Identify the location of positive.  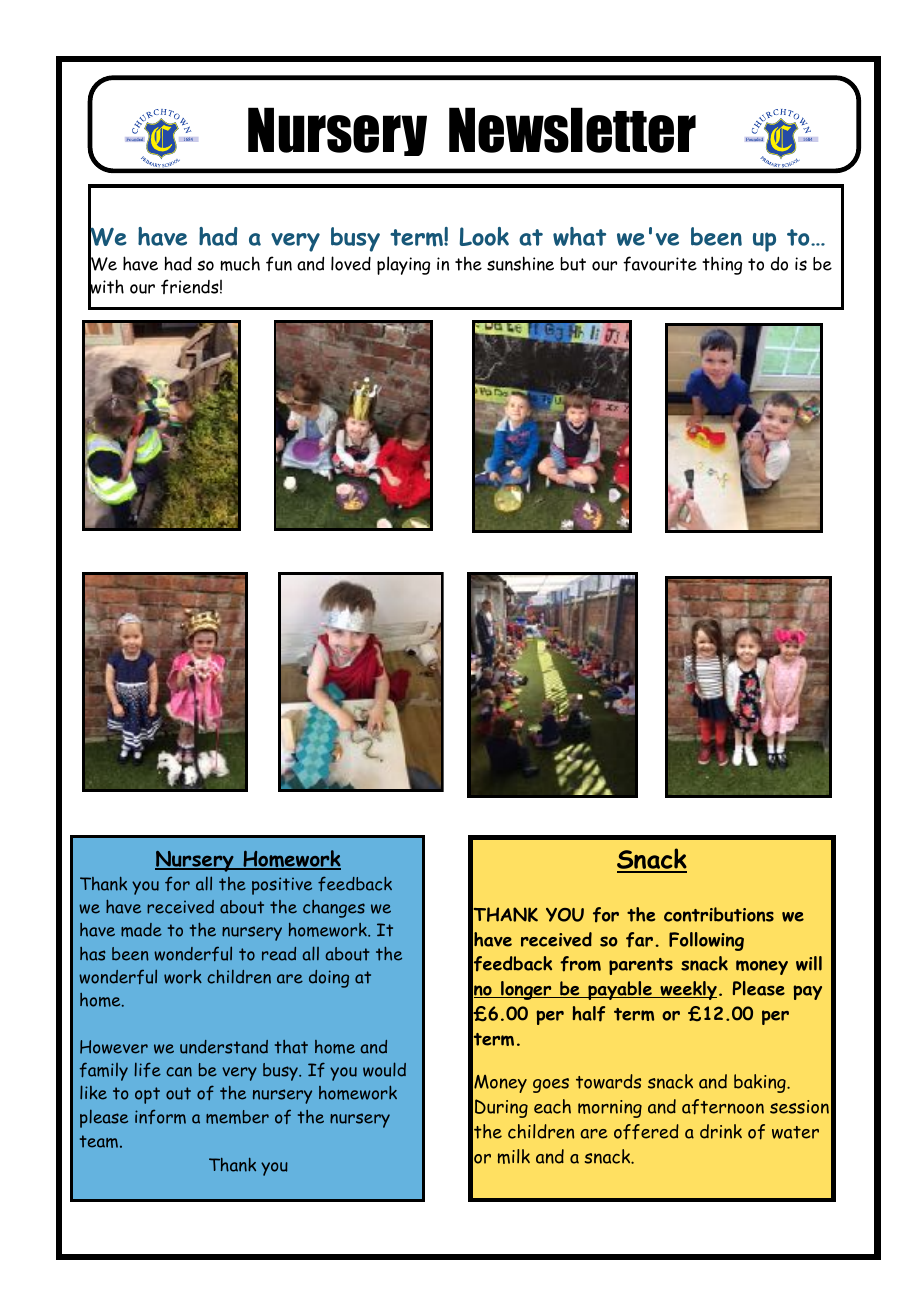
(282, 886).
